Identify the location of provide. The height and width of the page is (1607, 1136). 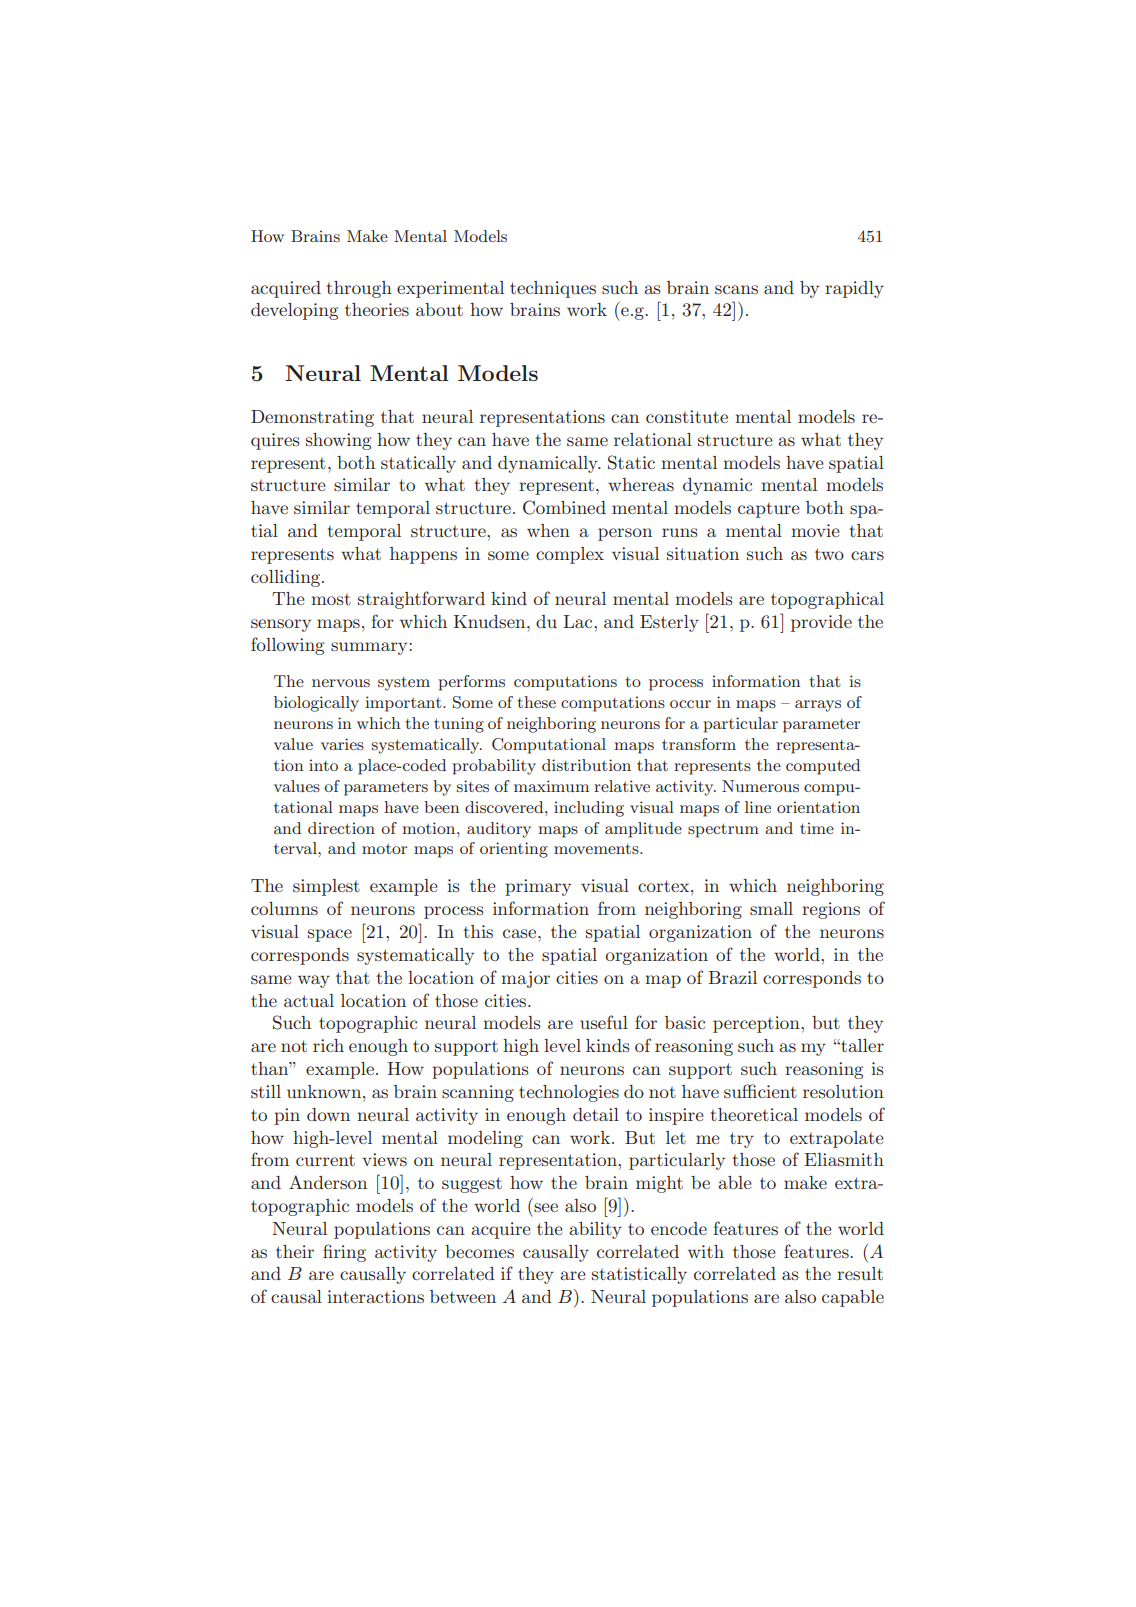
(821, 623).
